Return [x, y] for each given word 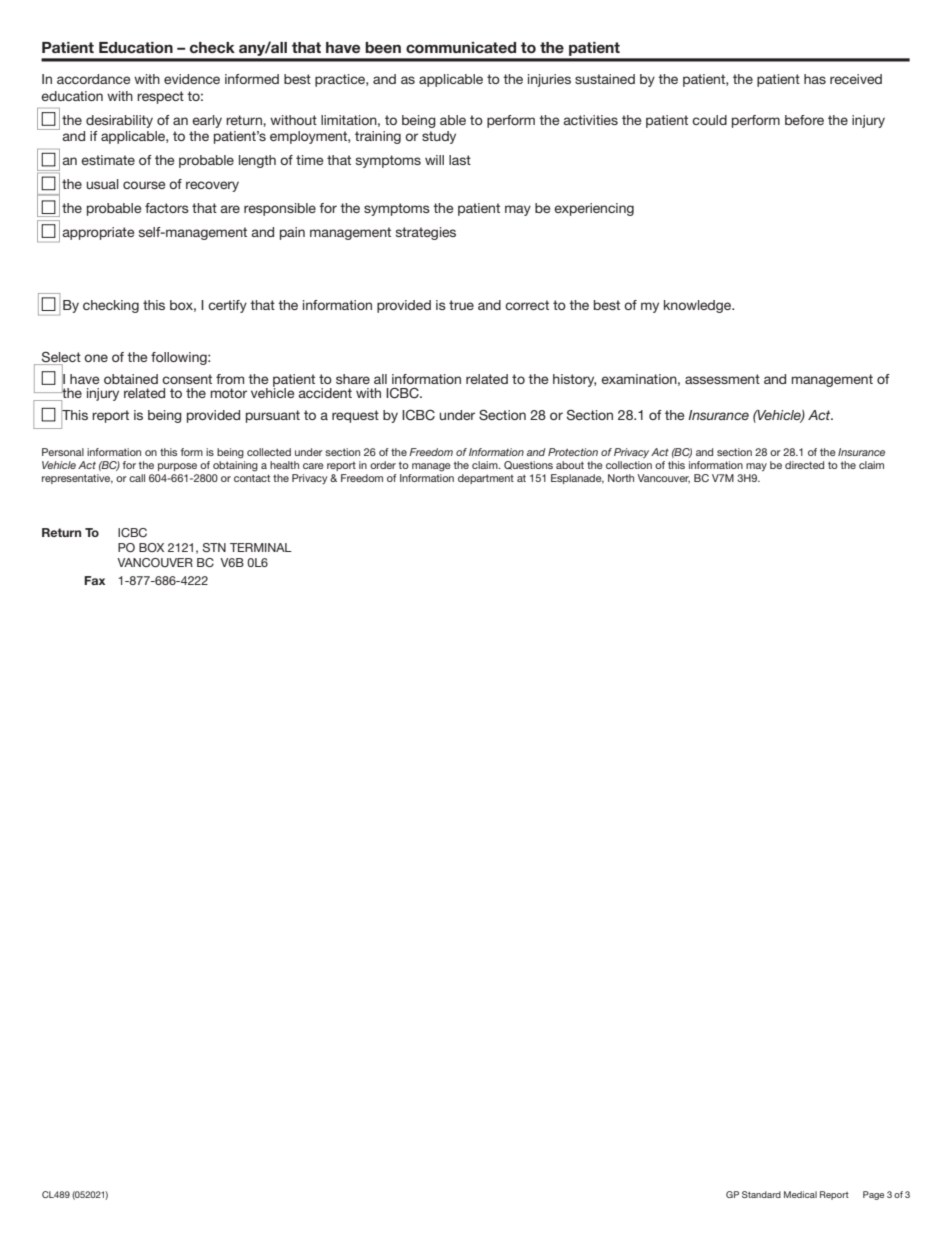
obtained [131, 379]
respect [160, 97]
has [815, 79]
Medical [800, 1194]
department [486, 479]
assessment [722, 379]
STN [214, 547]
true [461, 305]
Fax [94, 580]
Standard [761, 1194]
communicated [461, 48]
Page [873, 1195]
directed [804, 465]
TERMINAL [261, 547]
